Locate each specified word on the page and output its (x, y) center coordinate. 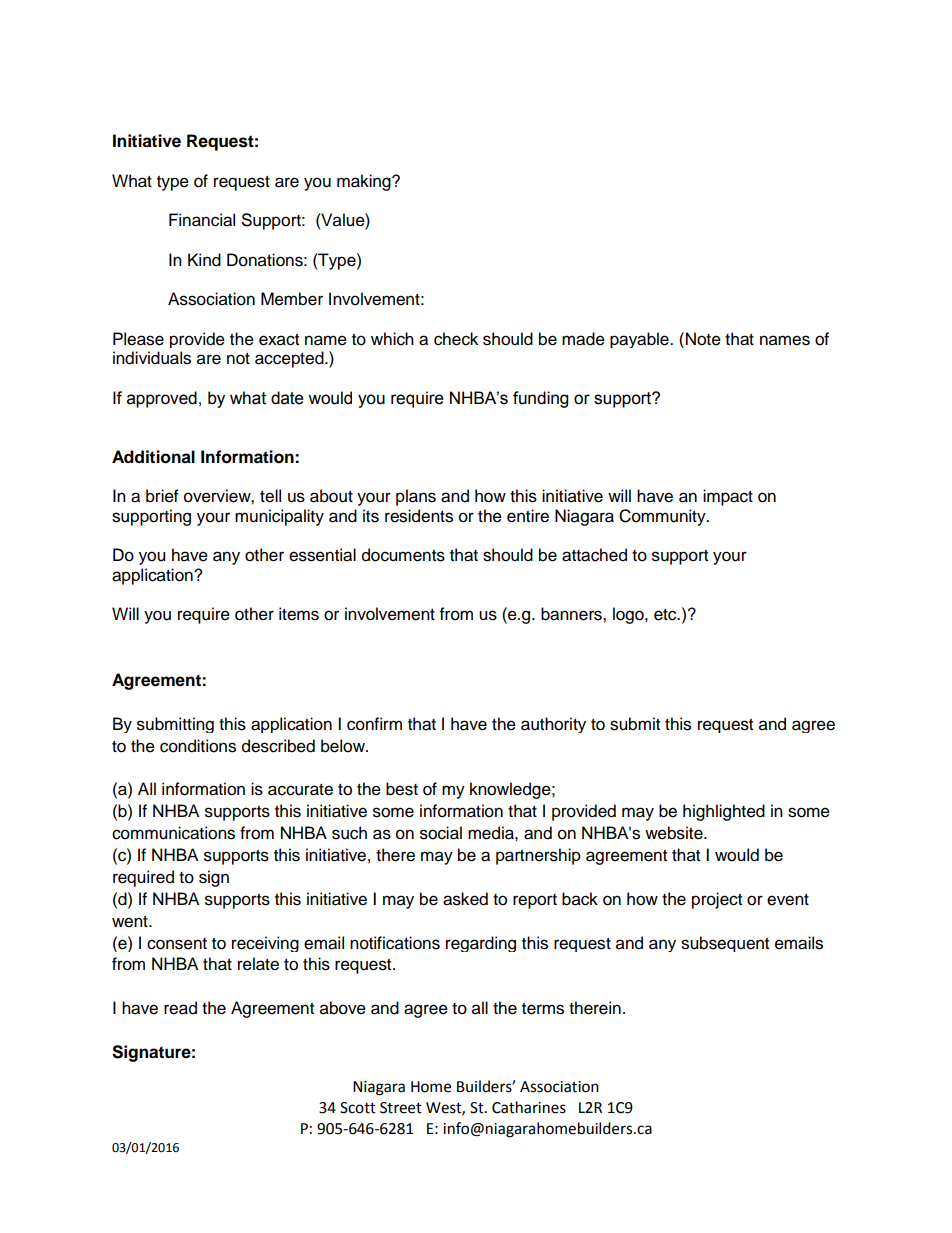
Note (703, 339)
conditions (198, 746)
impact (728, 497)
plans (416, 497)
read (180, 1008)
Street (401, 1108)
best (402, 789)
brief (162, 496)
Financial (202, 220)
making (365, 182)
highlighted (724, 812)
